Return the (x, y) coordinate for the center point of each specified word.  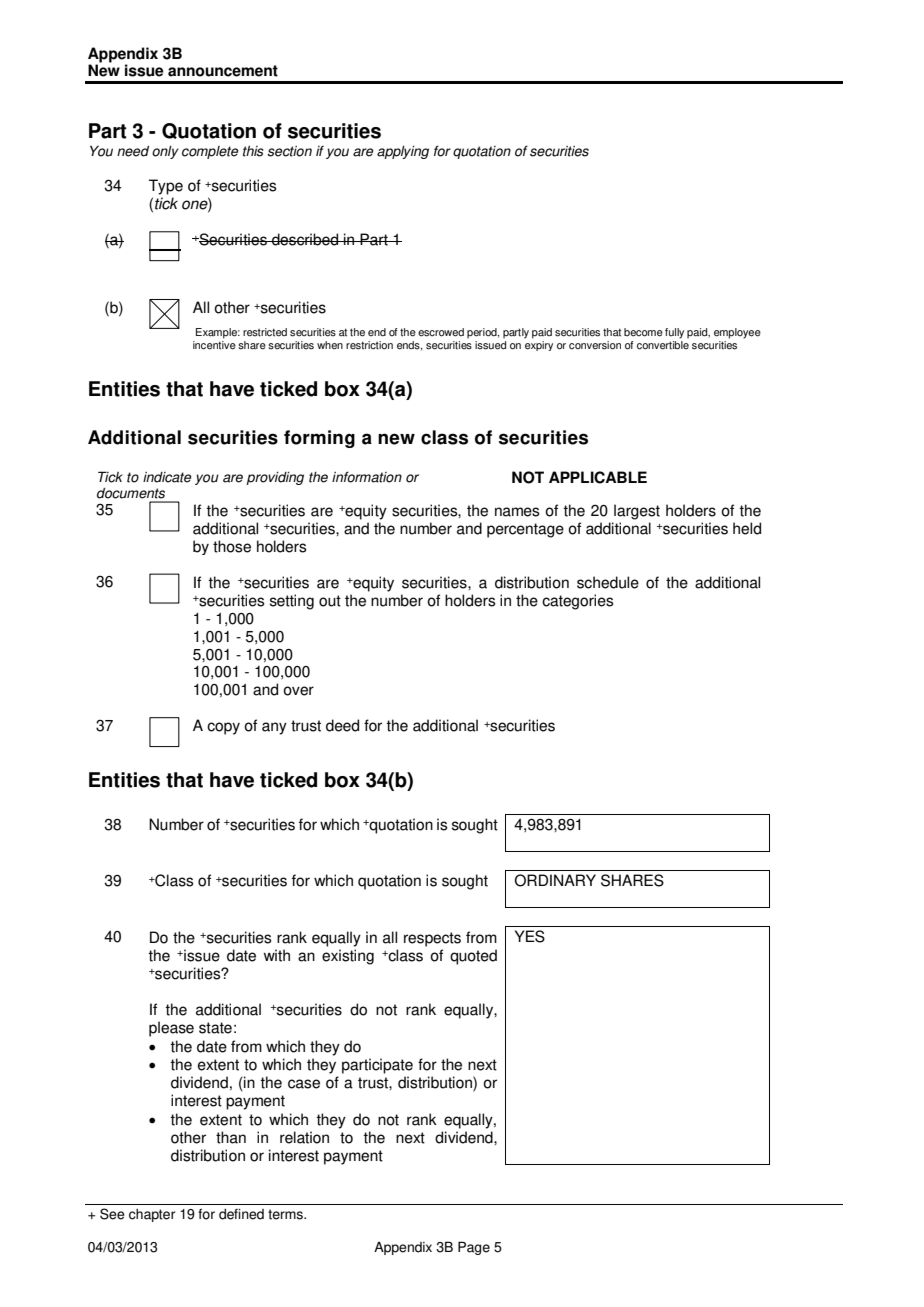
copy (223, 728)
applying (403, 152)
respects (432, 939)
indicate (167, 477)
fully (674, 333)
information (367, 477)
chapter (152, 1215)
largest (637, 512)
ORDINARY (555, 880)
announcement (223, 71)
